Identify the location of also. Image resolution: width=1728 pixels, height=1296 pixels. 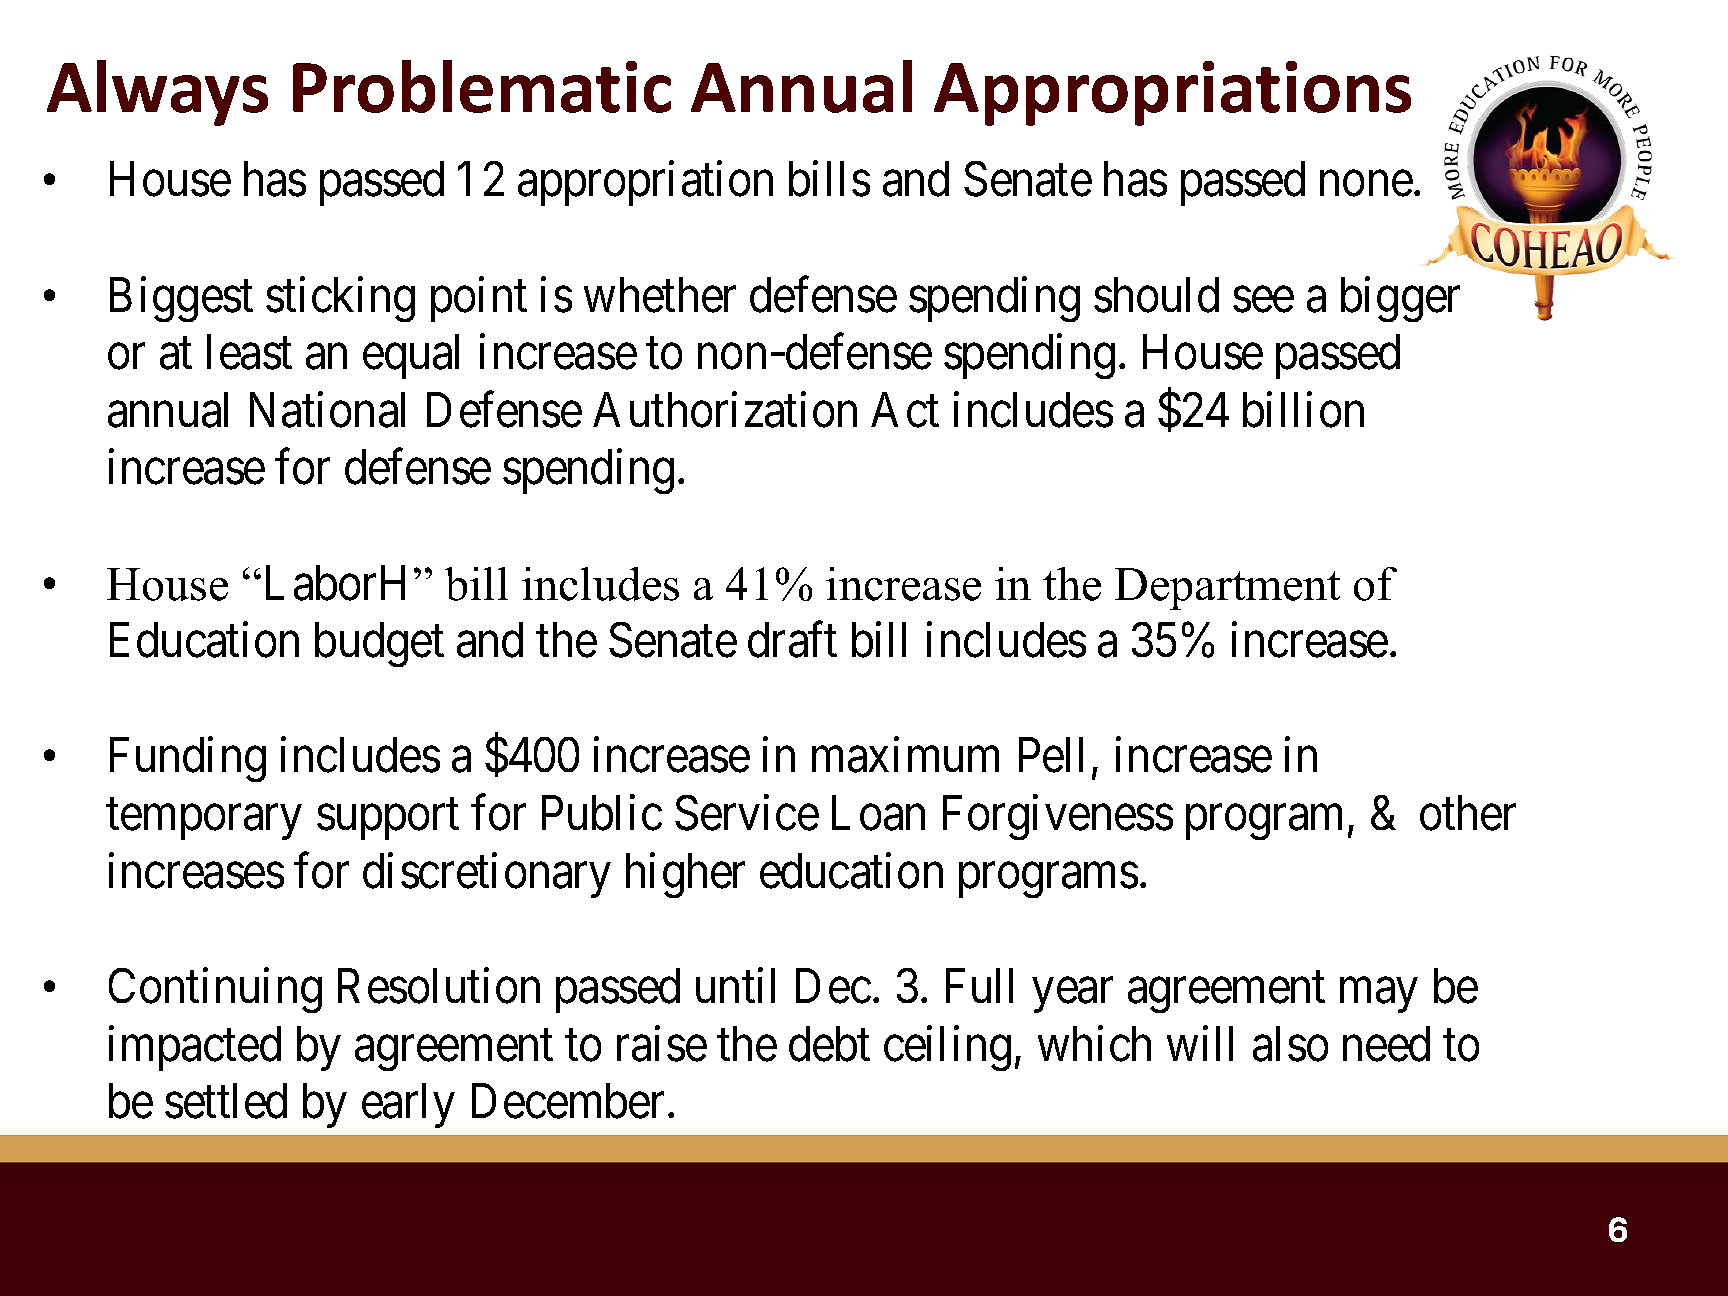
(1290, 1044).
